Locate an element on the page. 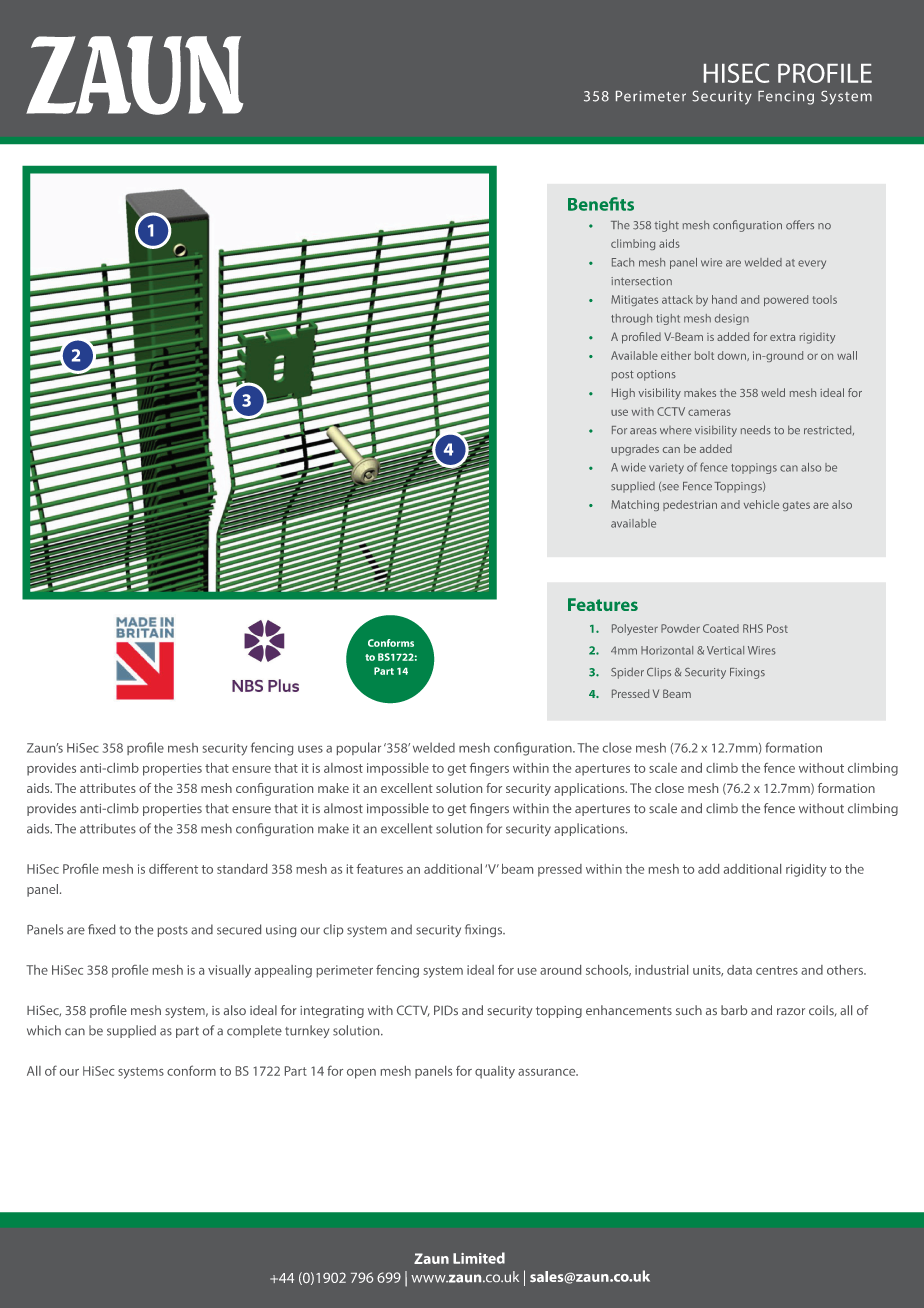 Image resolution: width=924 pixels, height=1308 pixels. which is located at coordinates (44, 1030).
